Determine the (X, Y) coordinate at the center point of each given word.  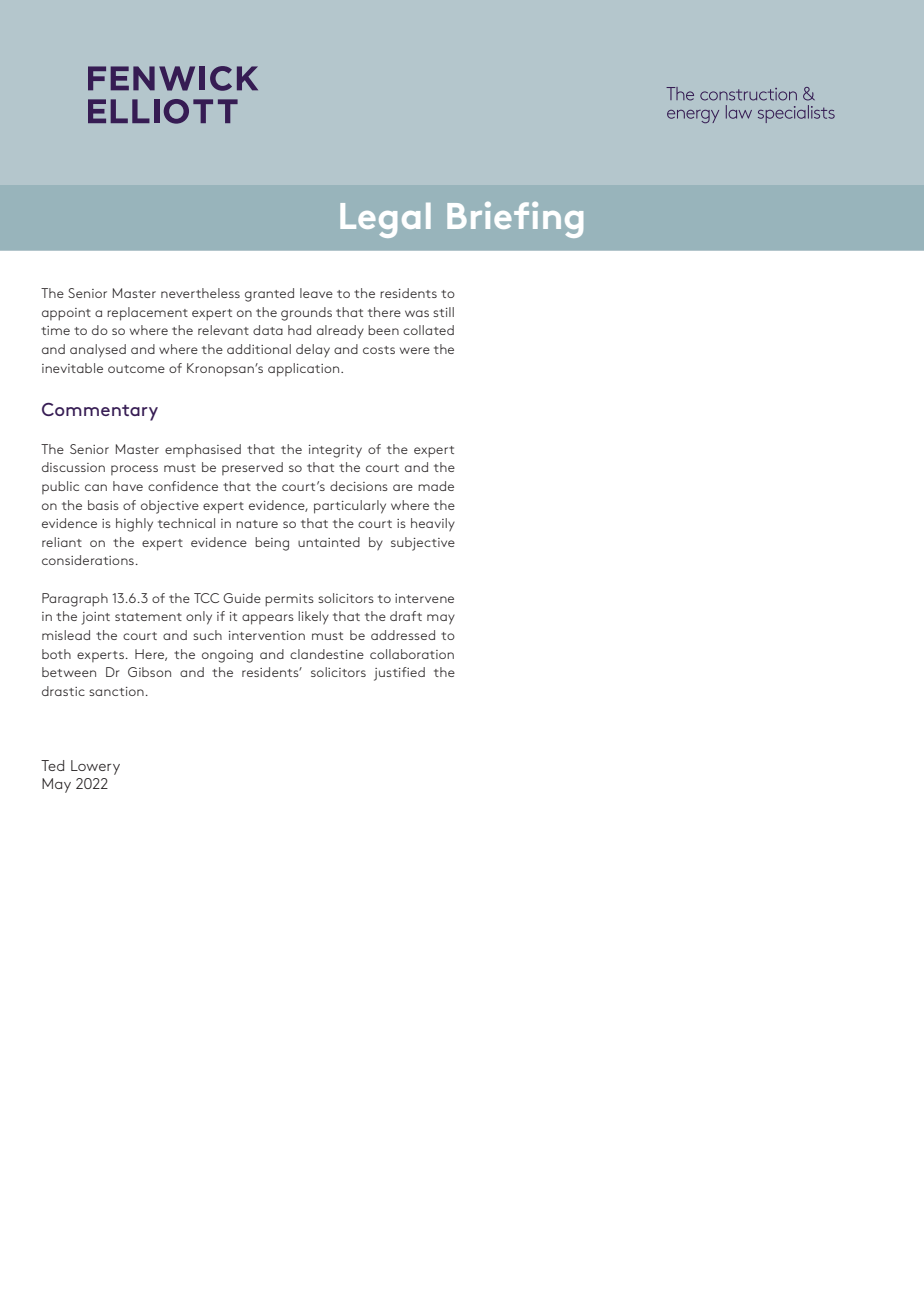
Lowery (95, 767)
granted (269, 295)
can (96, 487)
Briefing (515, 220)
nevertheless (200, 293)
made (436, 486)
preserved (252, 468)
